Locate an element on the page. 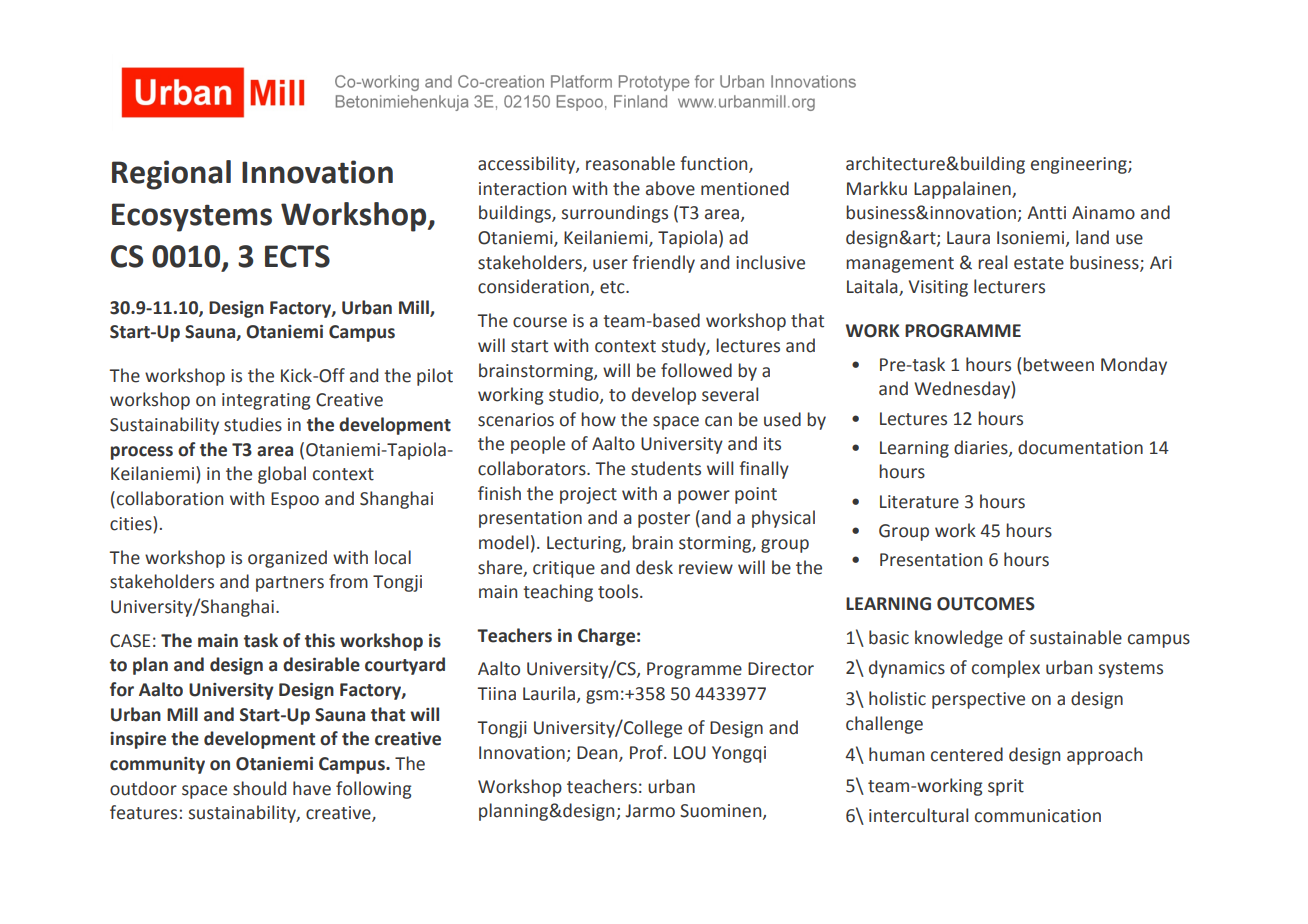  etc is located at coordinates (613, 287).
